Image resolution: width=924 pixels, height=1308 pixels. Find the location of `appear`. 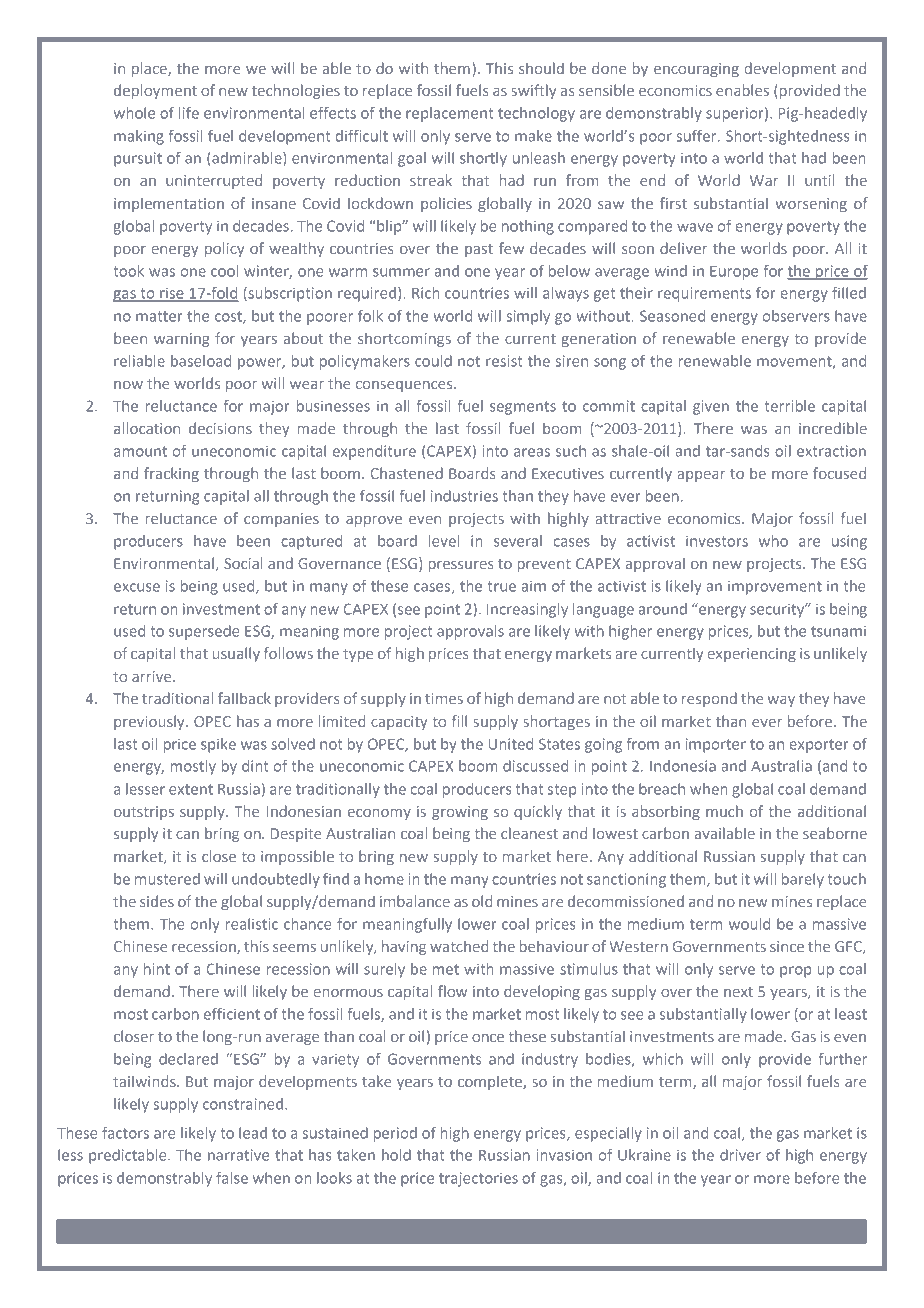

appear is located at coordinates (701, 476).
